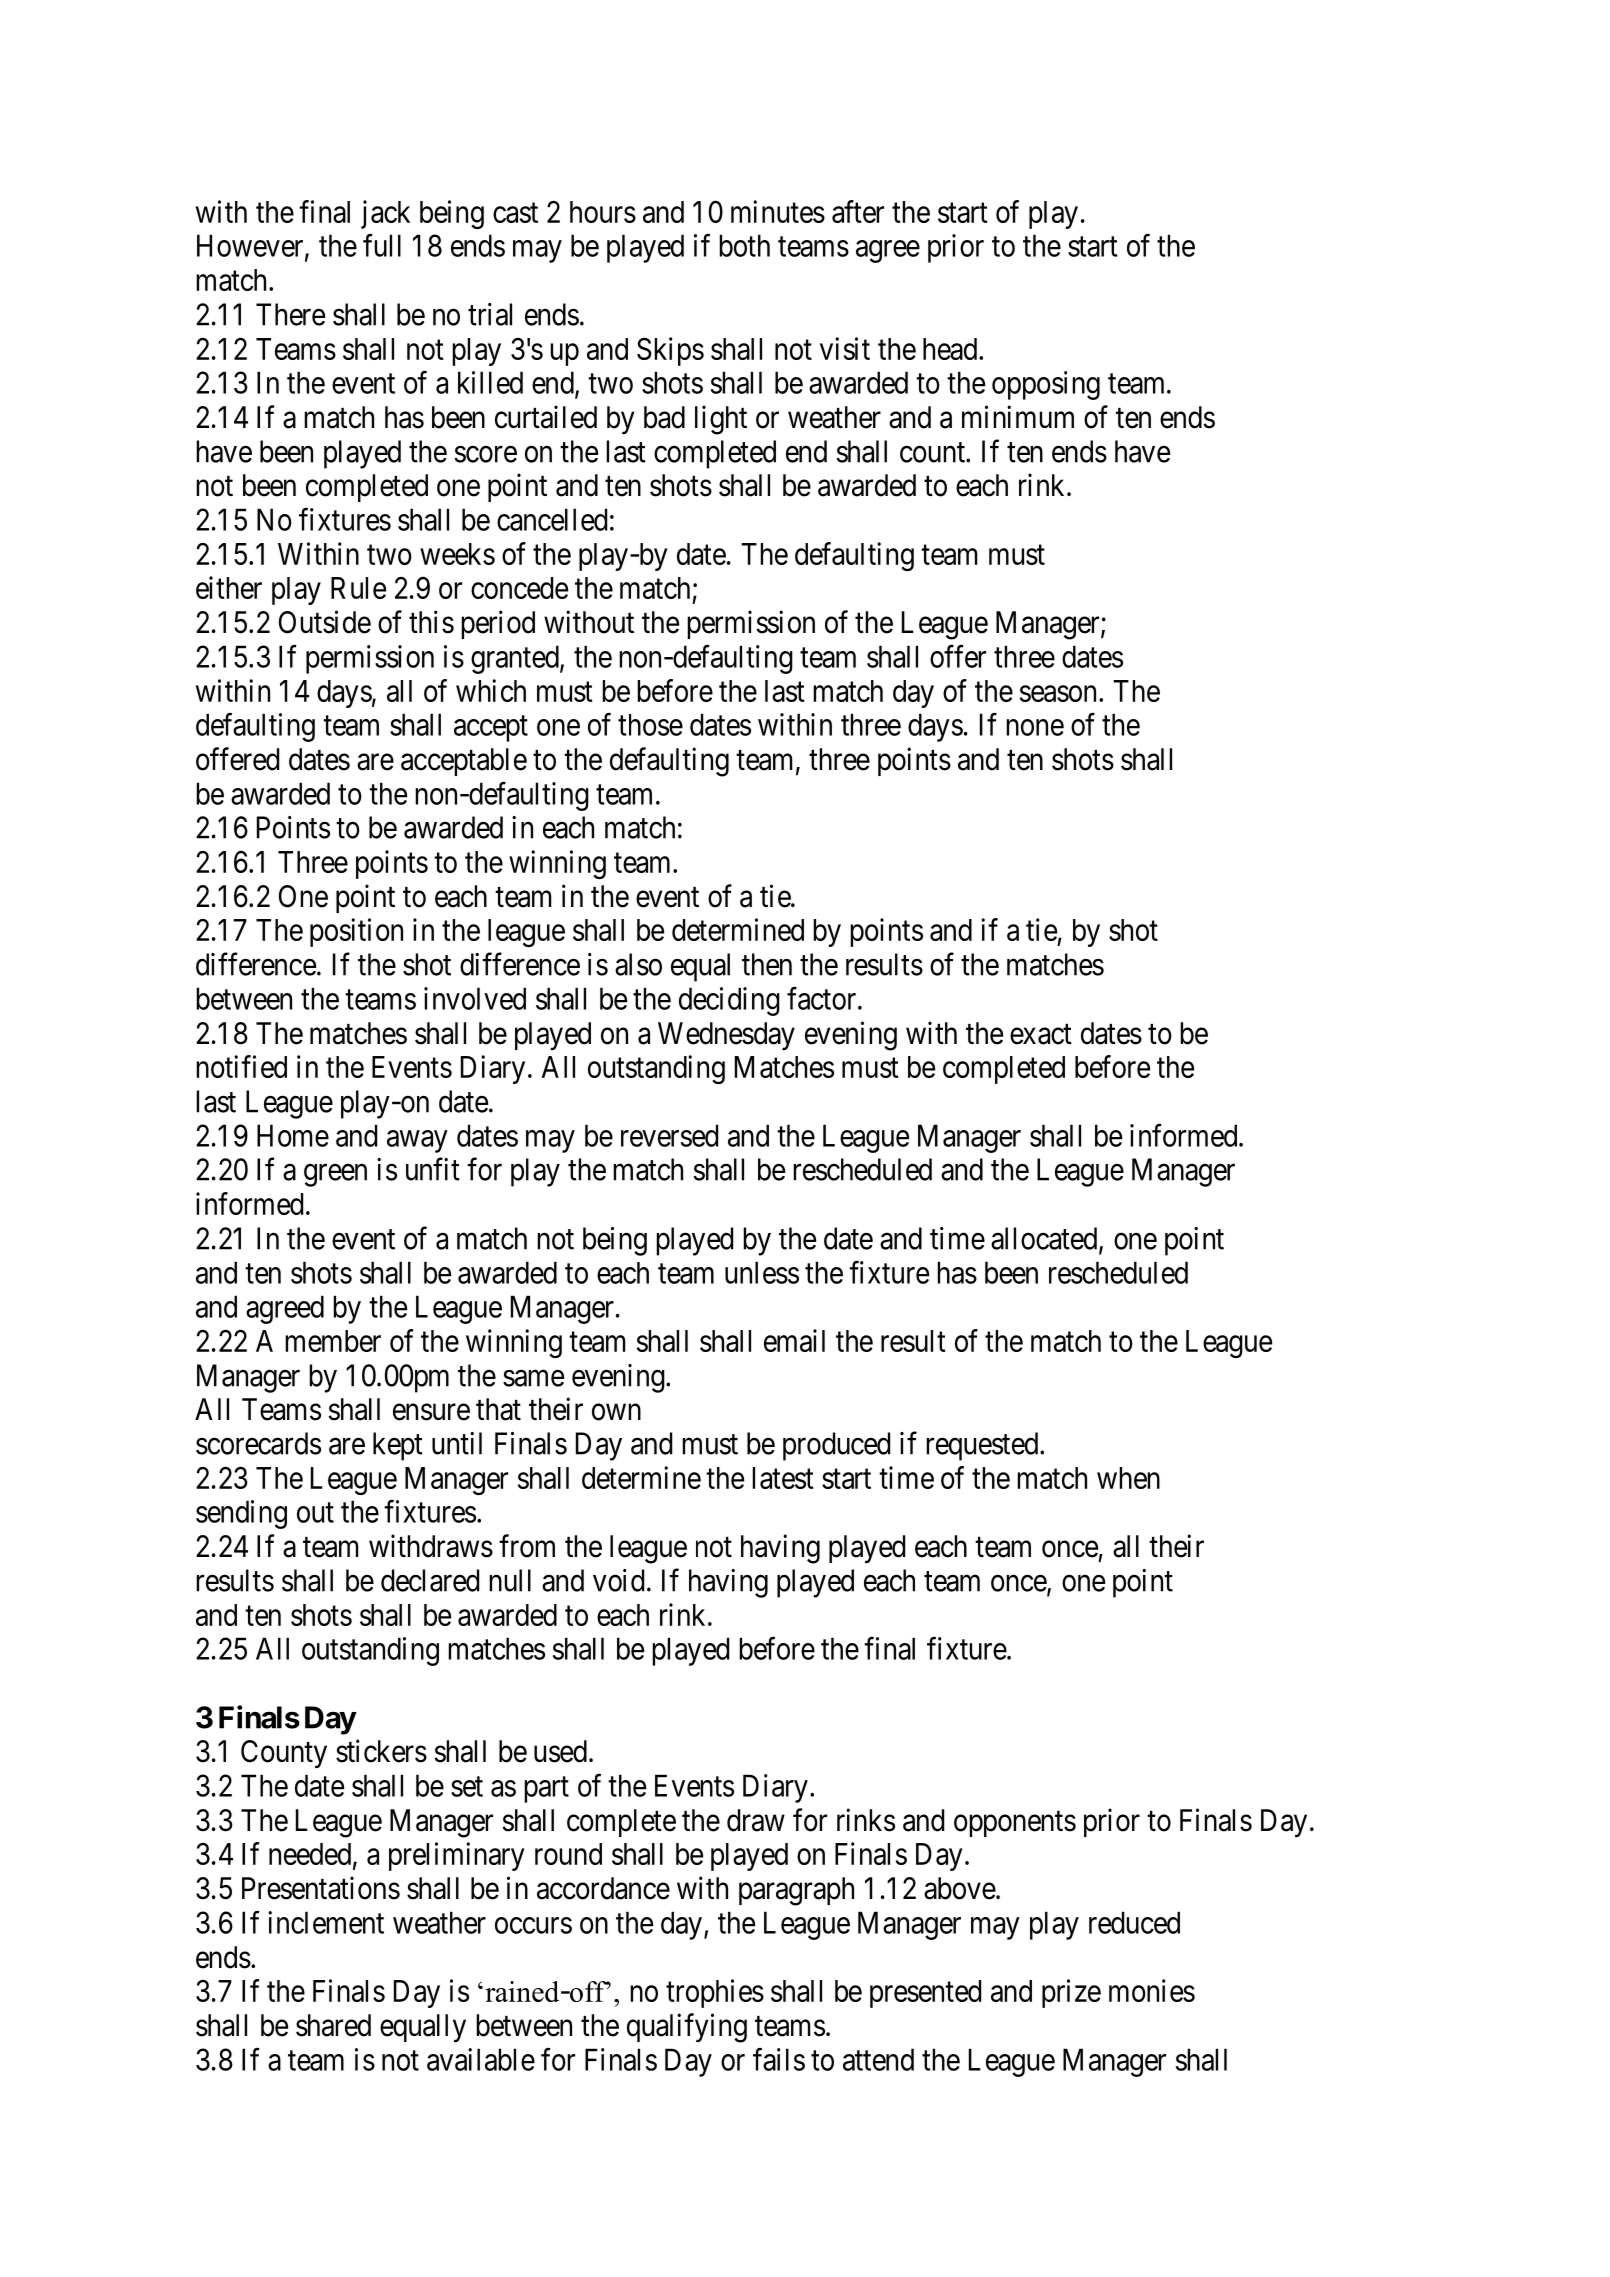  Describe the element at coordinates (650, 725) in the image. I see `those` at that location.
